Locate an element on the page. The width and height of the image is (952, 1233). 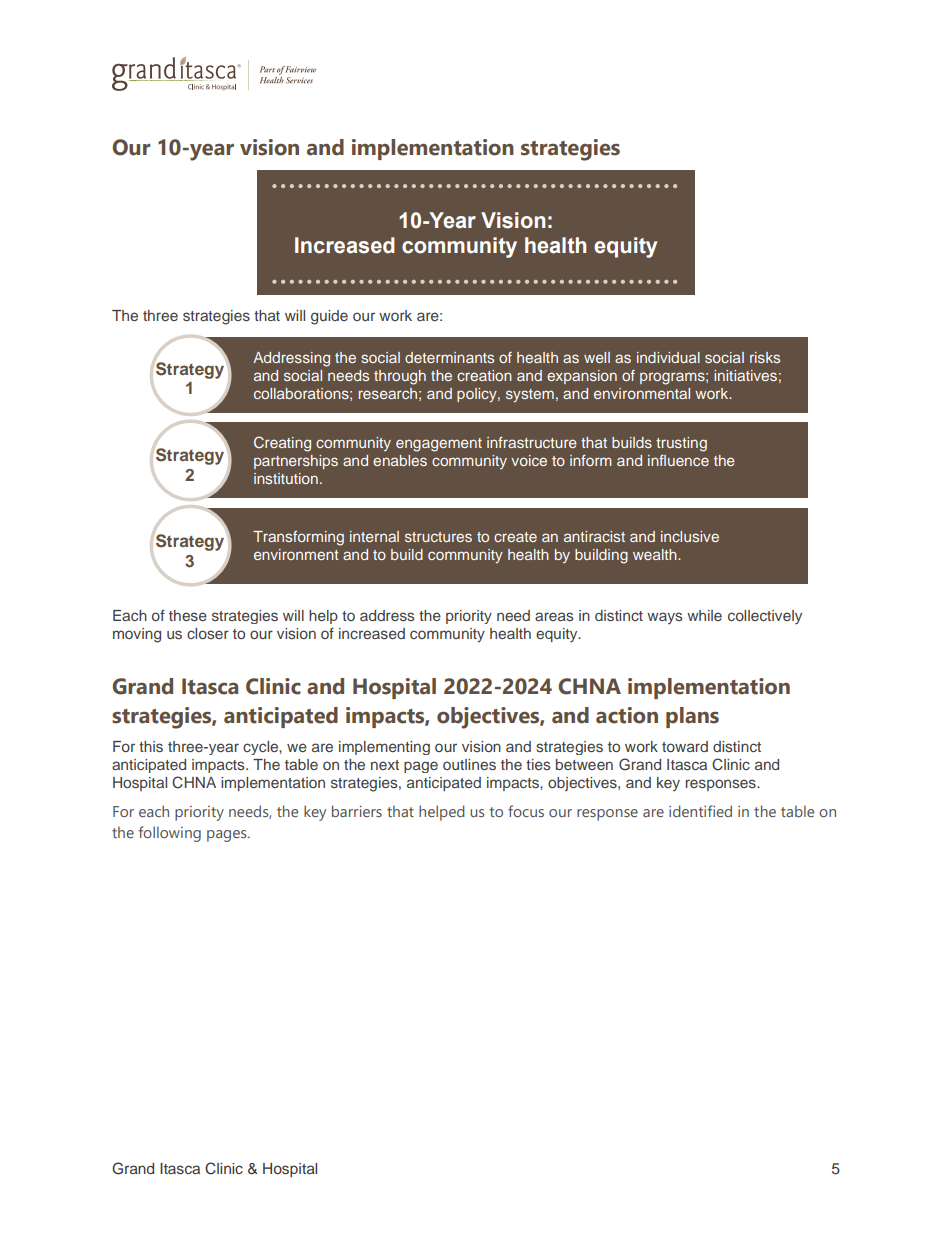
Creating is located at coordinates (282, 444).
